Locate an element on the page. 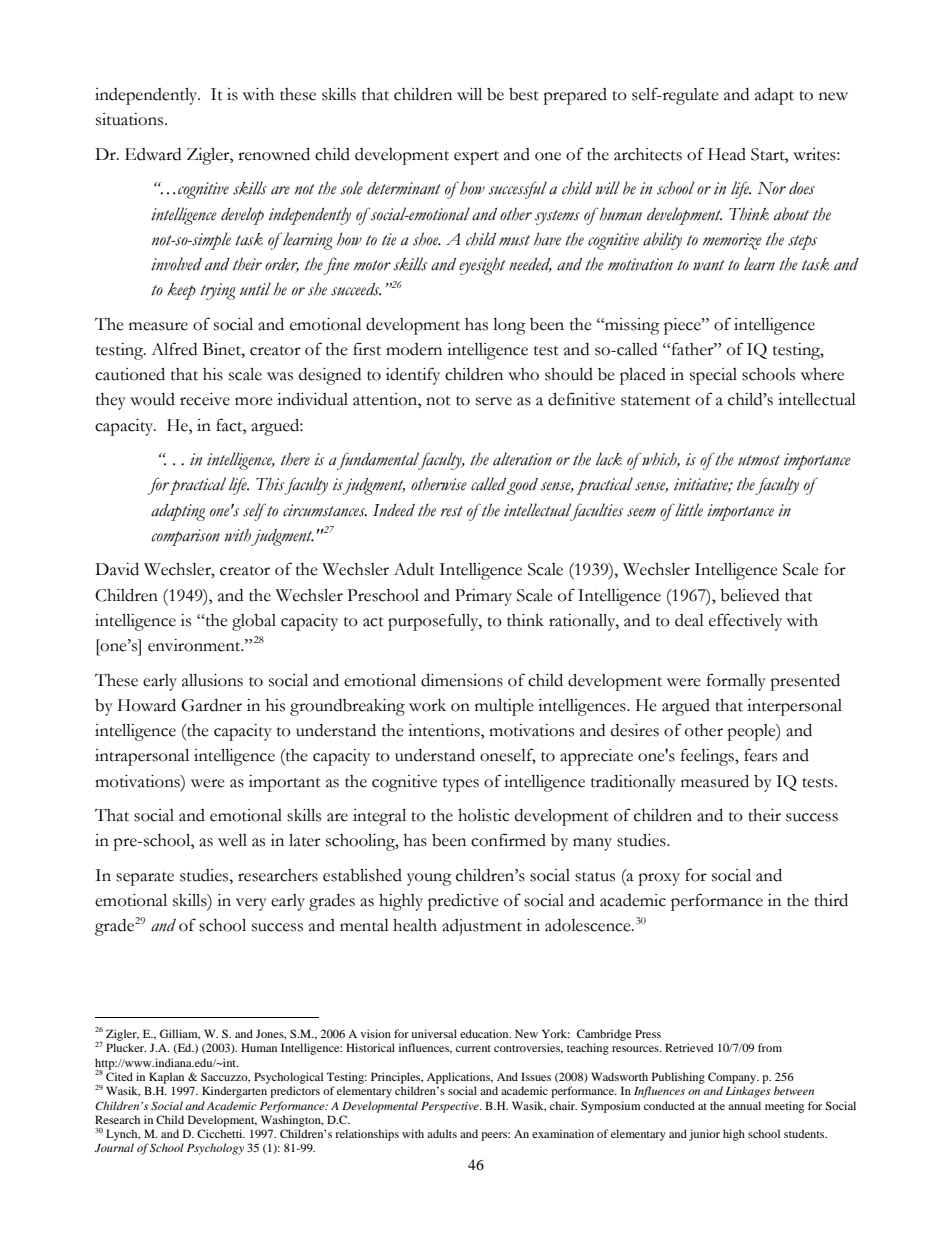  Psychology is located at coordinates (215, 1149).
